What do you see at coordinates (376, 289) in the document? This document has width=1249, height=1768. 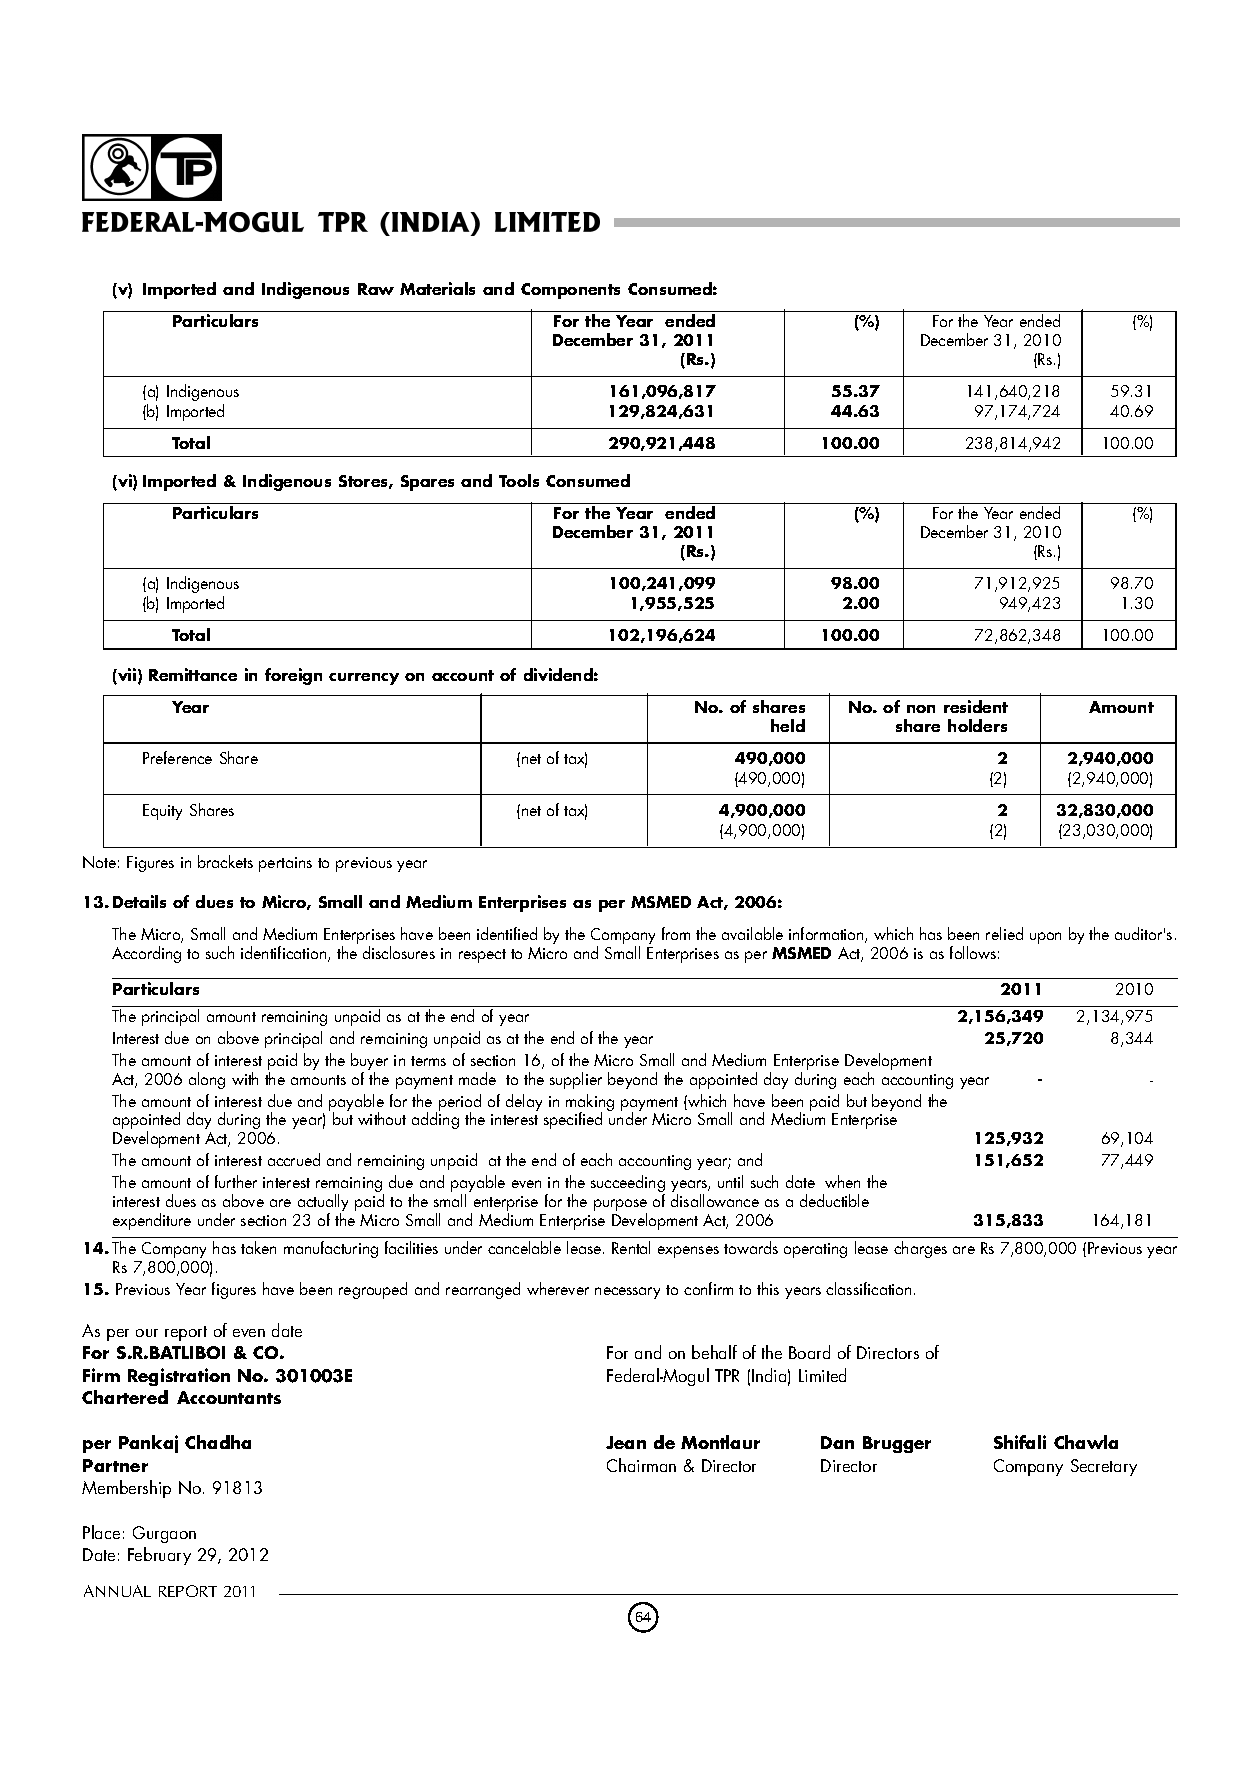 I see `Raw` at bounding box center [376, 289].
